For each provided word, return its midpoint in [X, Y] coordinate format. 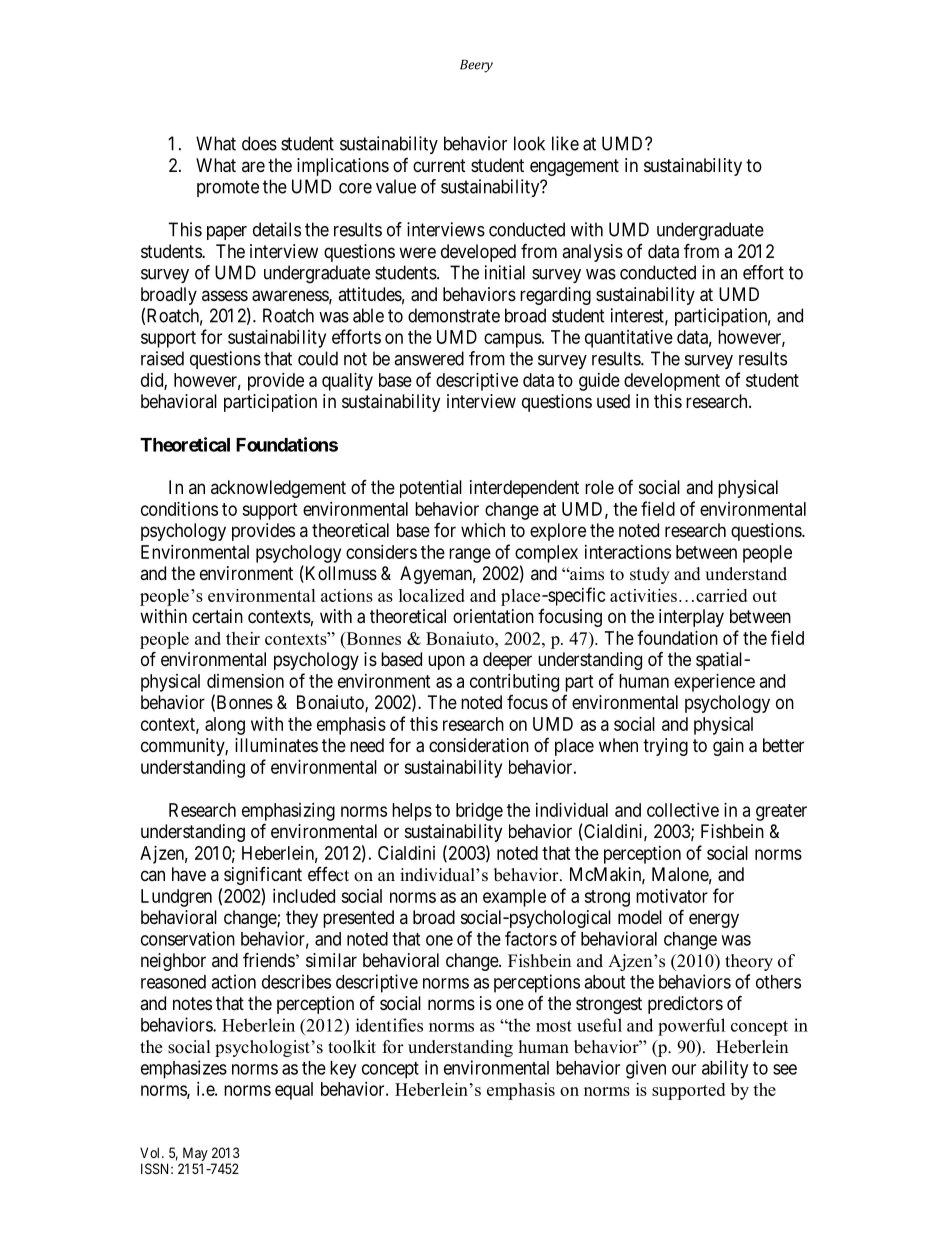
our [684, 1069]
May [195, 1154]
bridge [479, 812]
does [259, 143]
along [225, 726]
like [565, 143]
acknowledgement [278, 489]
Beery [476, 66]
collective [683, 810]
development [672, 382]
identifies [389, 1025]
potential [431, 489]
